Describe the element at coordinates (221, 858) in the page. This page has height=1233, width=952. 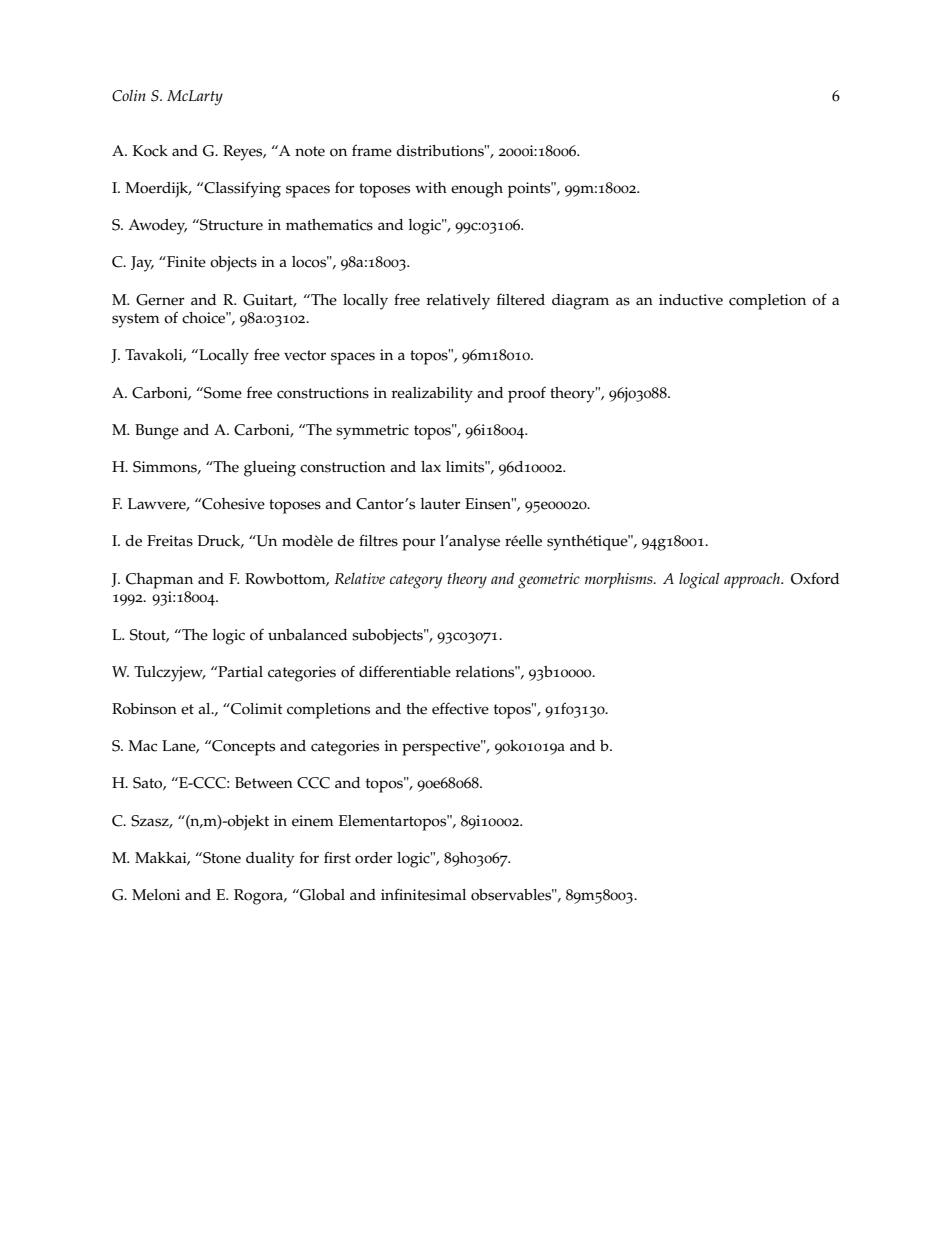
I see `Stone` at that location.
